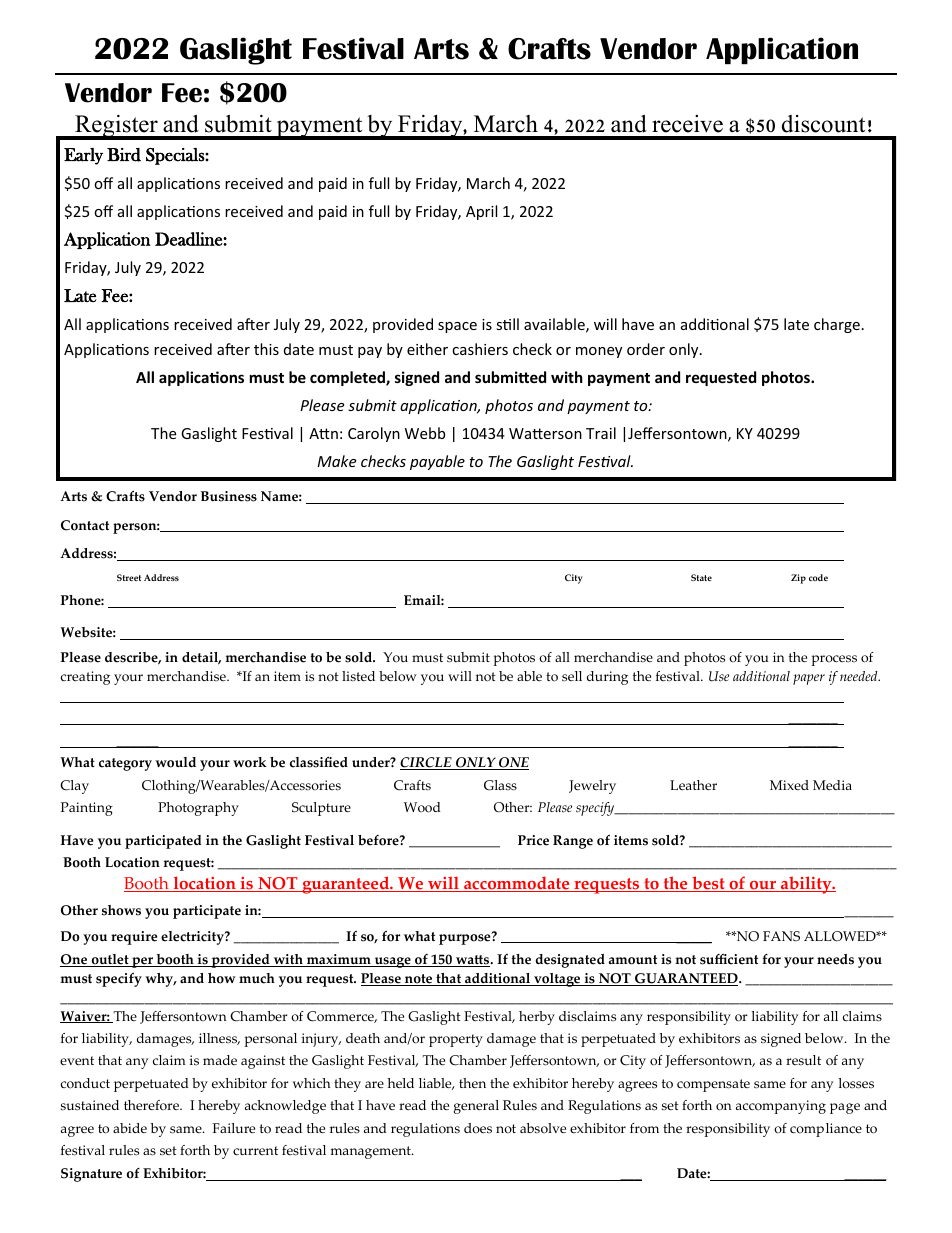 The width and height of the screenshot is (952, 1233). What do you see at coordinates (478, 1128) in the screenshot?
I see `does` at bounding box center [478, 1128].
